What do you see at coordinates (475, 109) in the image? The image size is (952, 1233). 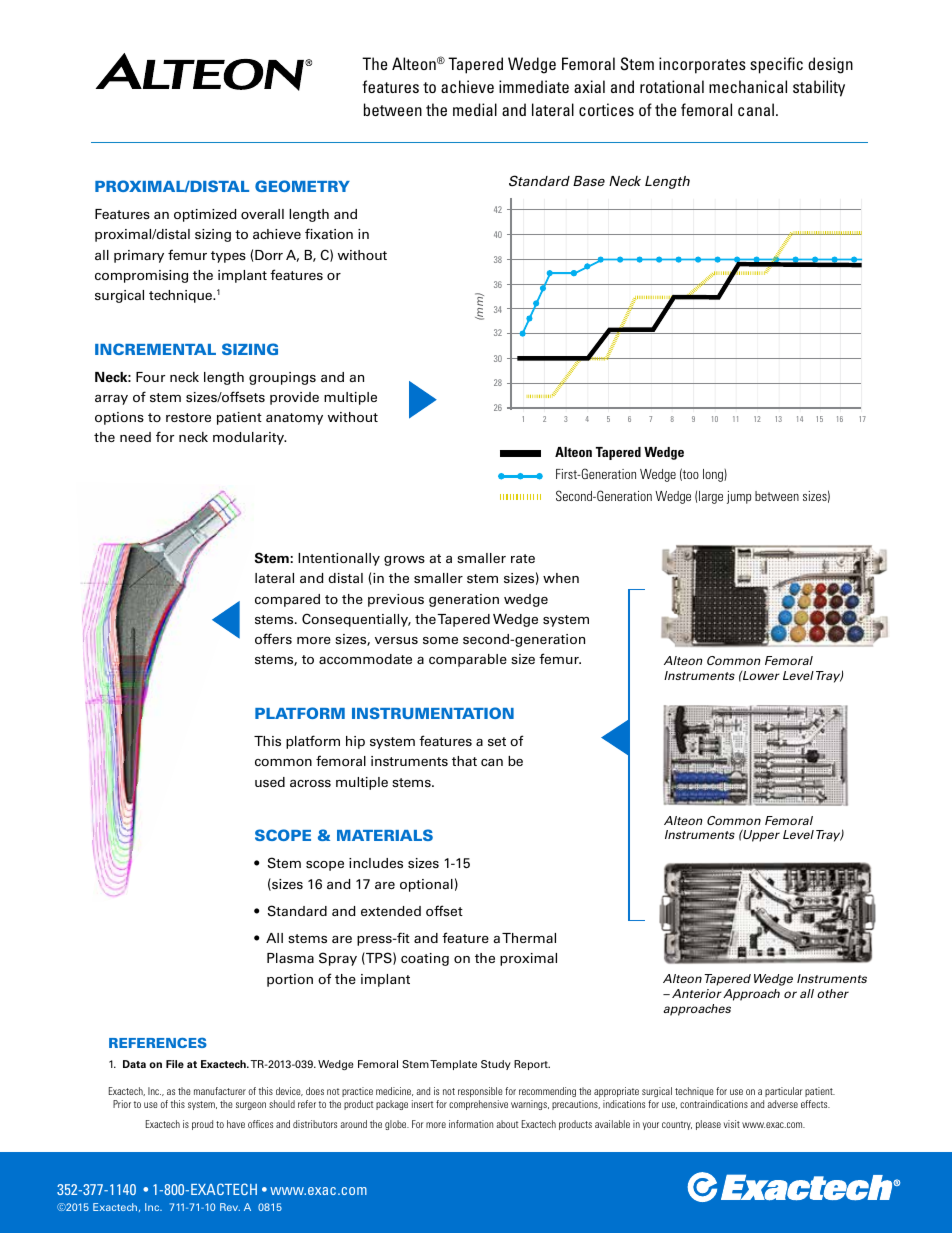 I see `medial` at bounding box center [475, 109].
